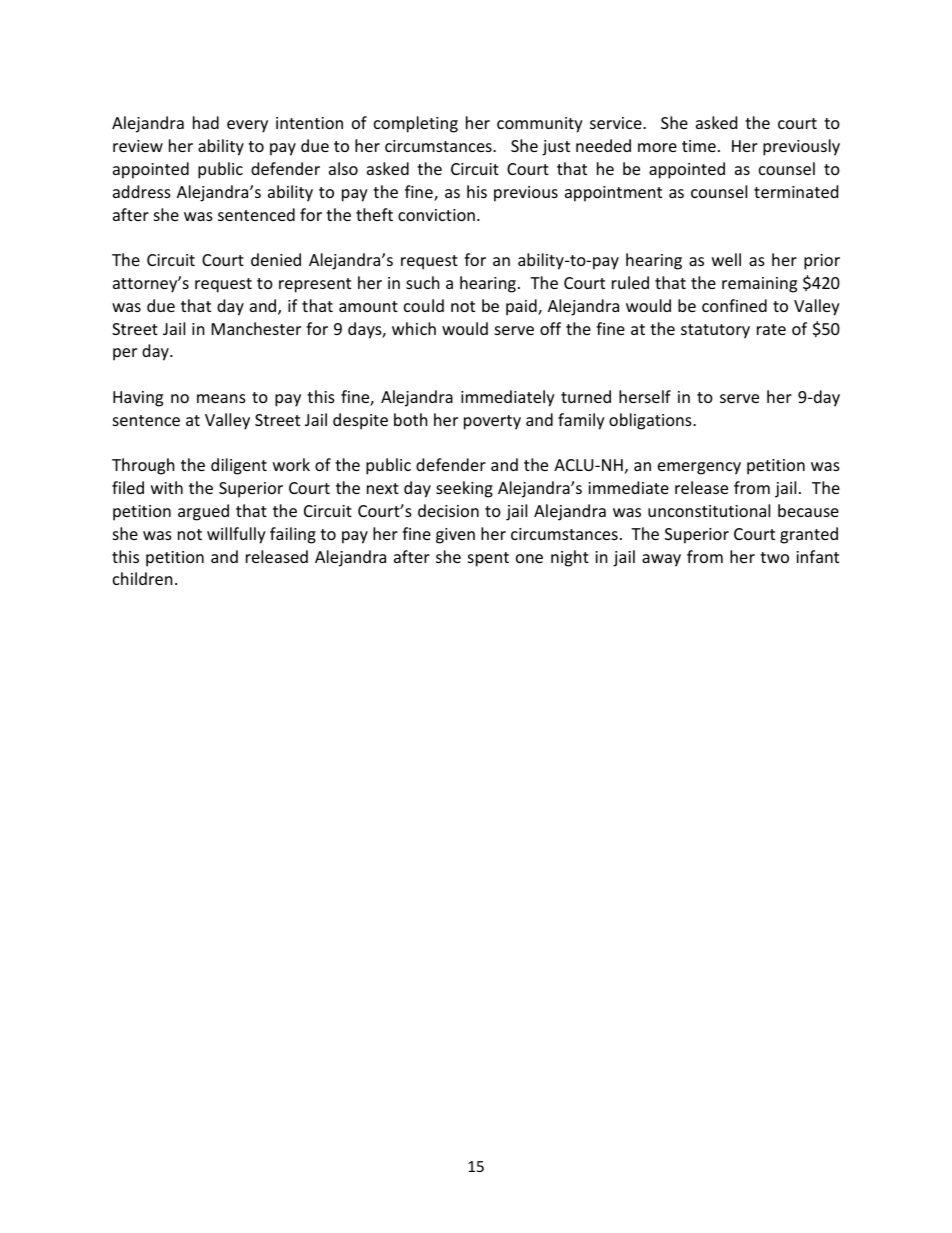 This image has height=1233, width=952. I want to click on address, so click(142, 191).
